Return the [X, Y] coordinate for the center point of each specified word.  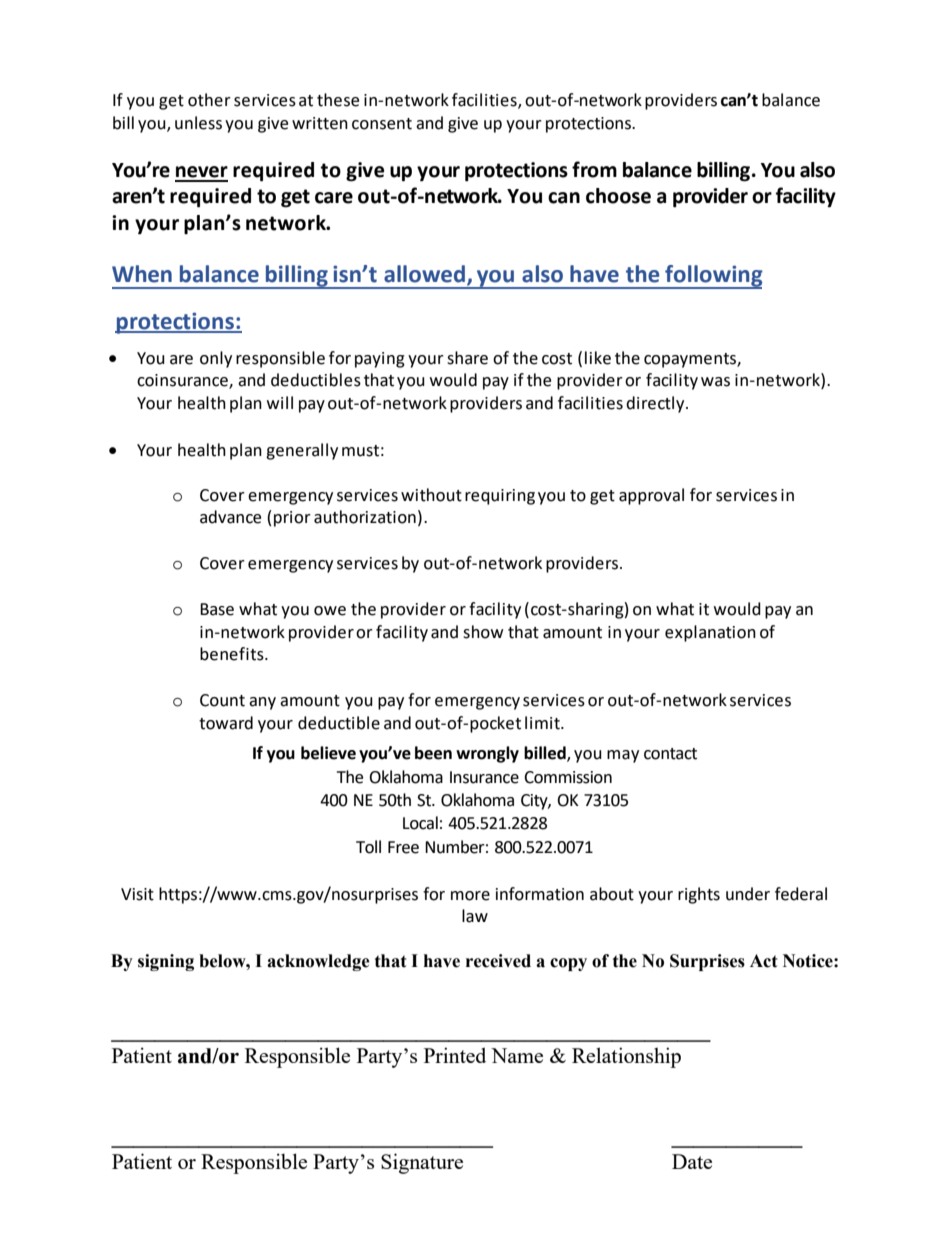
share [467, 358]
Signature [422, 1163]
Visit [137, 894]
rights [699, 895]
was [715, 382]
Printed [455, 1055]
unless [198, 123]
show [483, 632]
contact [670, 754]
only [216, 359]
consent [382, 124]
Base [217, 609]
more [470, 896]
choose [618, 196]
